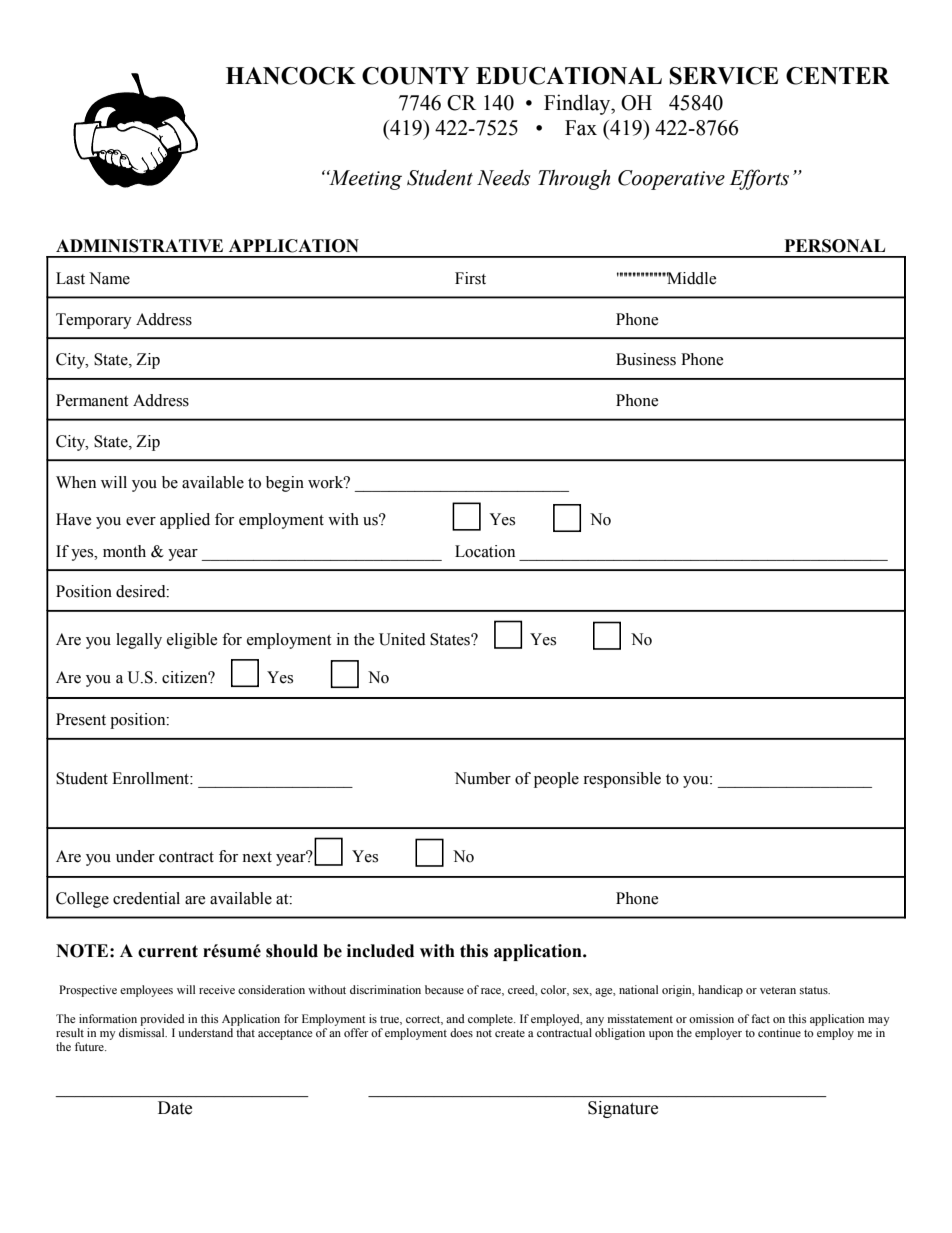  What do you see at coordinates (257, 857) in the document?
I see `next` at bounding box center [257, 857].
